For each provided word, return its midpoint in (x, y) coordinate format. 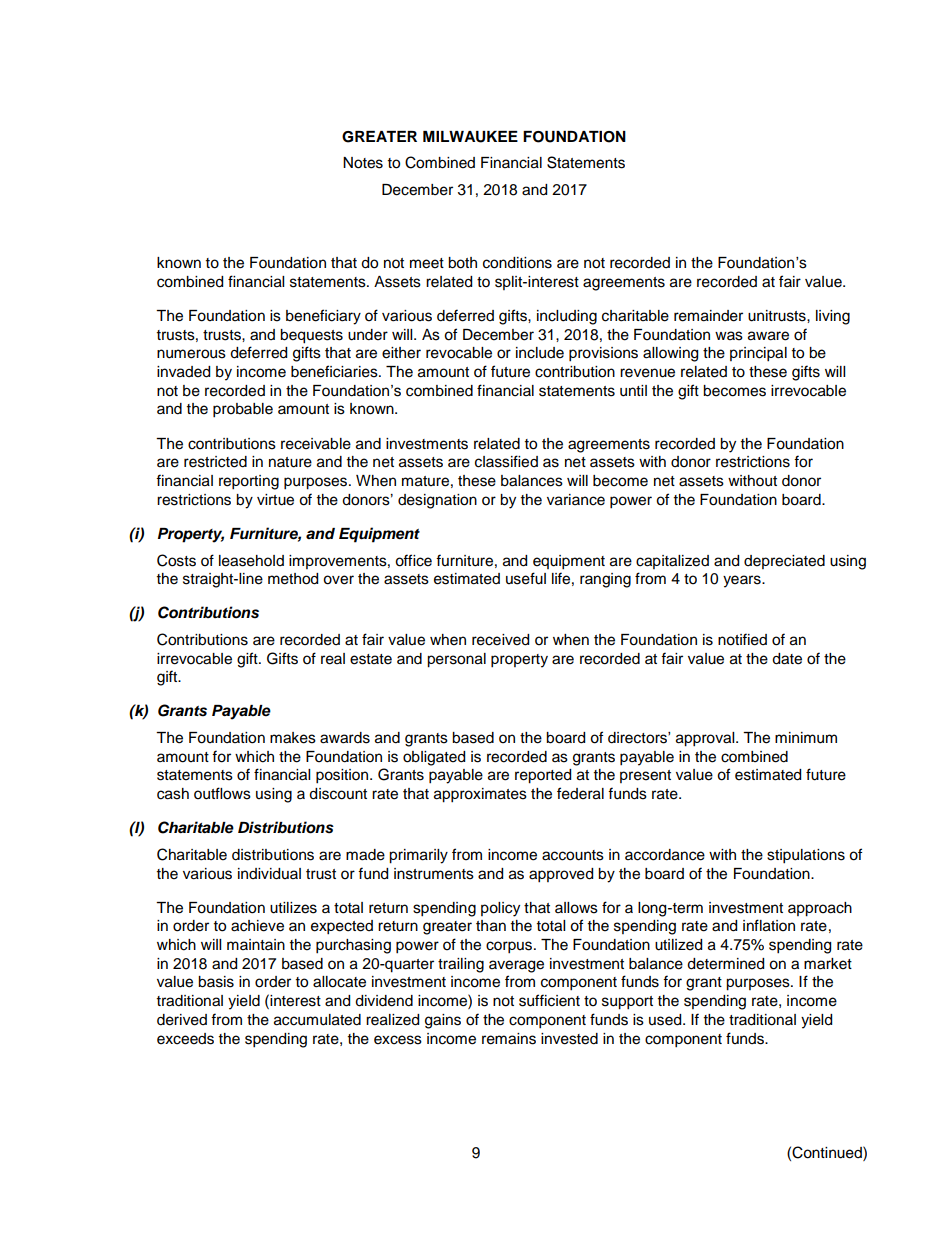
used (666, 1020)
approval (706, 739)
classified (506, 461)
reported (543, 776)
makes (293, 738)
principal (758, 354)
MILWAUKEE (470, 137)
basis (216, 982)
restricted (215, 462)
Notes (363, 163)
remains (509, 1039)
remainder (708, 316)
